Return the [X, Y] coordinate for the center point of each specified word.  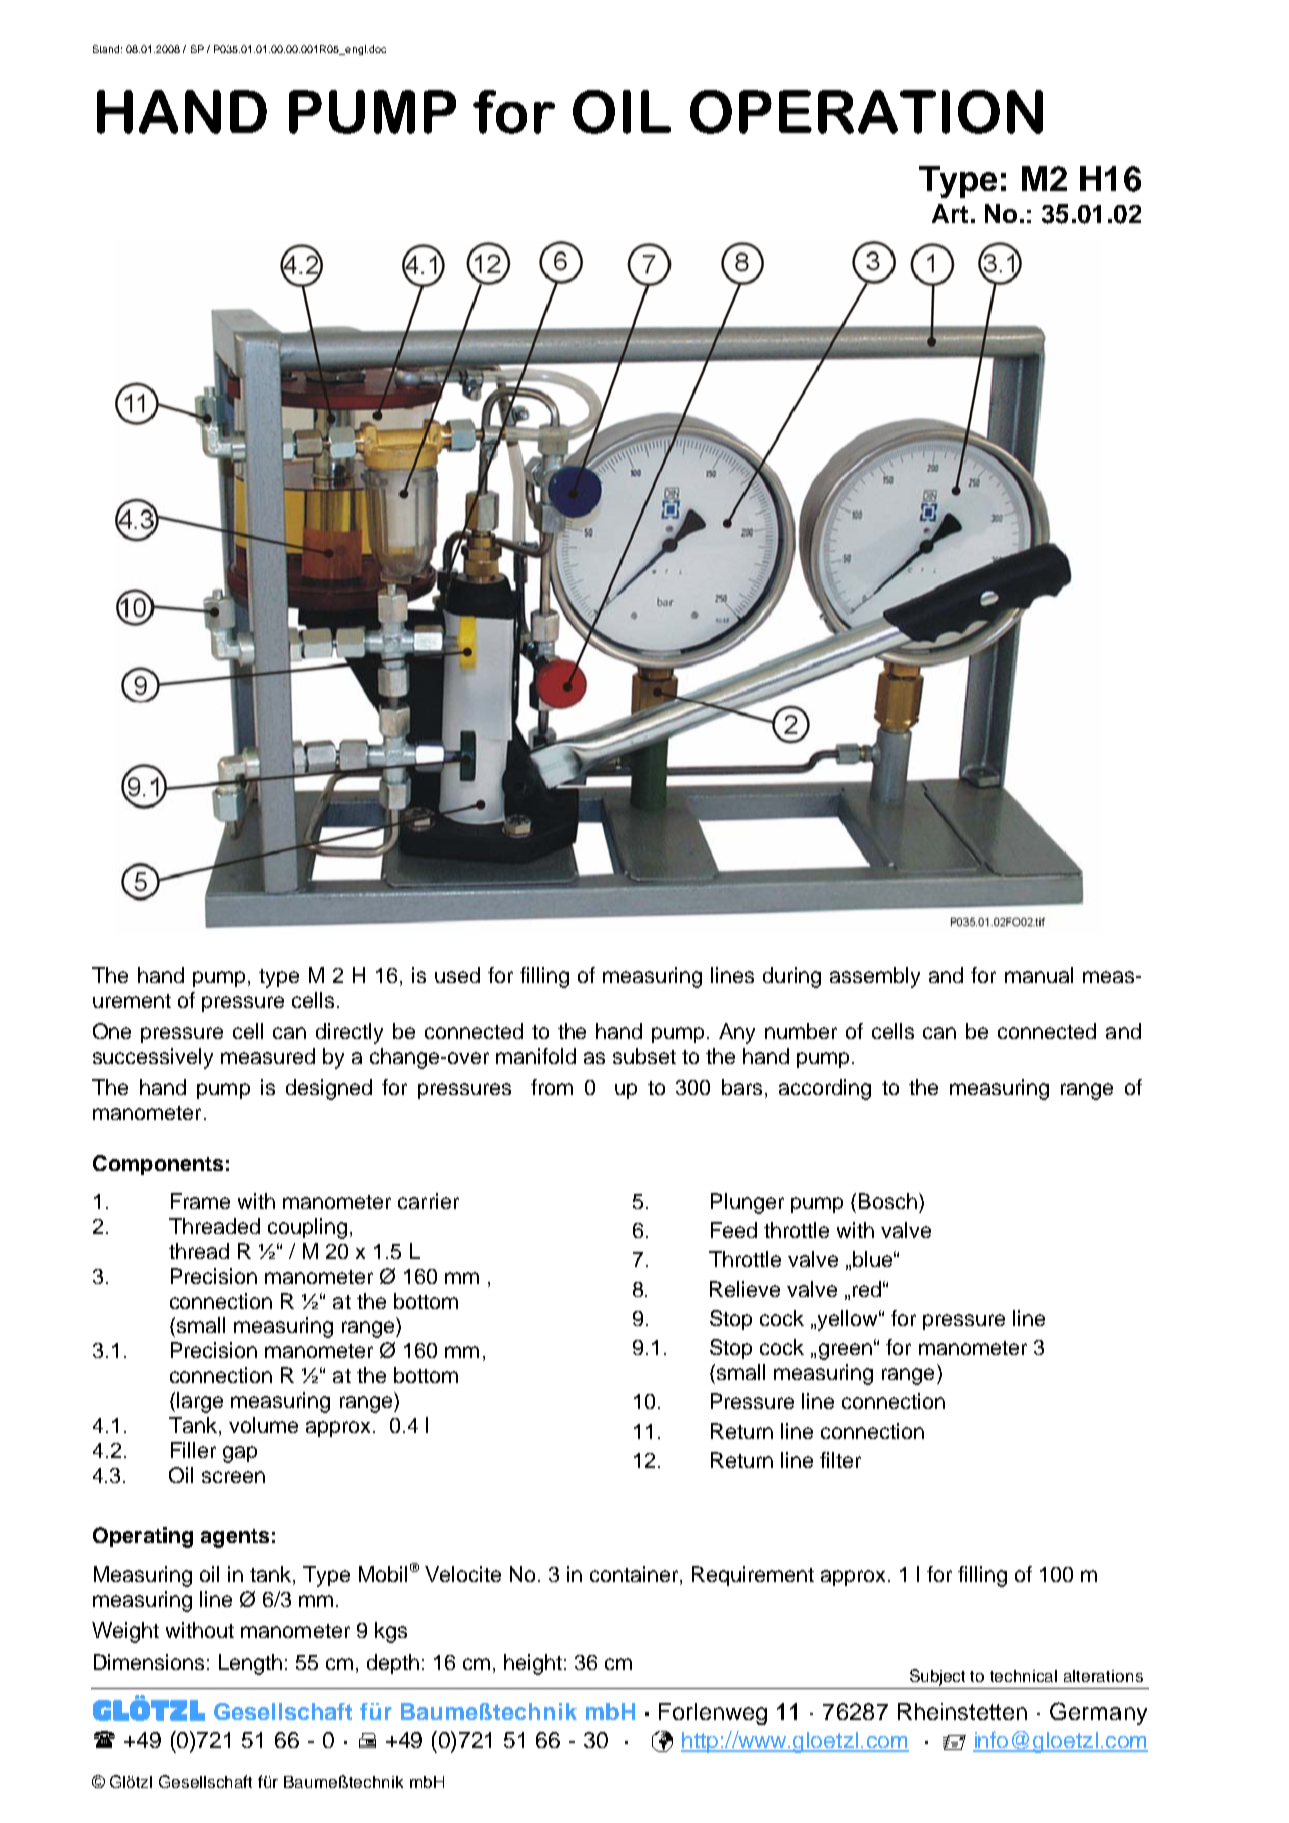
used [457, 975]
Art [950, 213]
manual [1039, 975]
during [792, 977]
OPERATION [866, 112]
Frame [200, 1201]
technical [1023, 1676]
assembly [875, 977]
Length [250, 1664]
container [635, 1575]
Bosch [888, 1201]
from [552, 1087]
